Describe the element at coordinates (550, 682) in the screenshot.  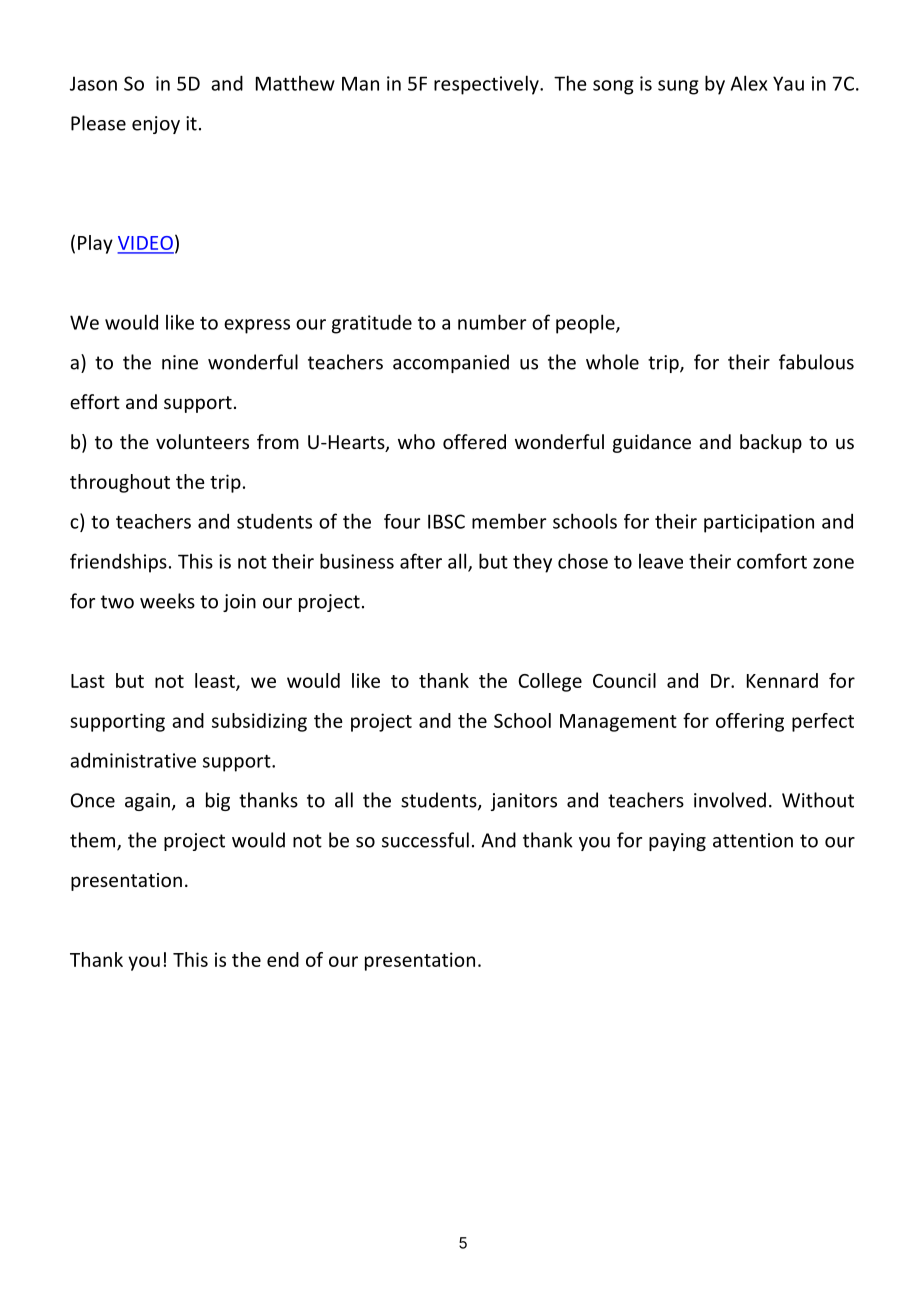
I see `College` at that location.
